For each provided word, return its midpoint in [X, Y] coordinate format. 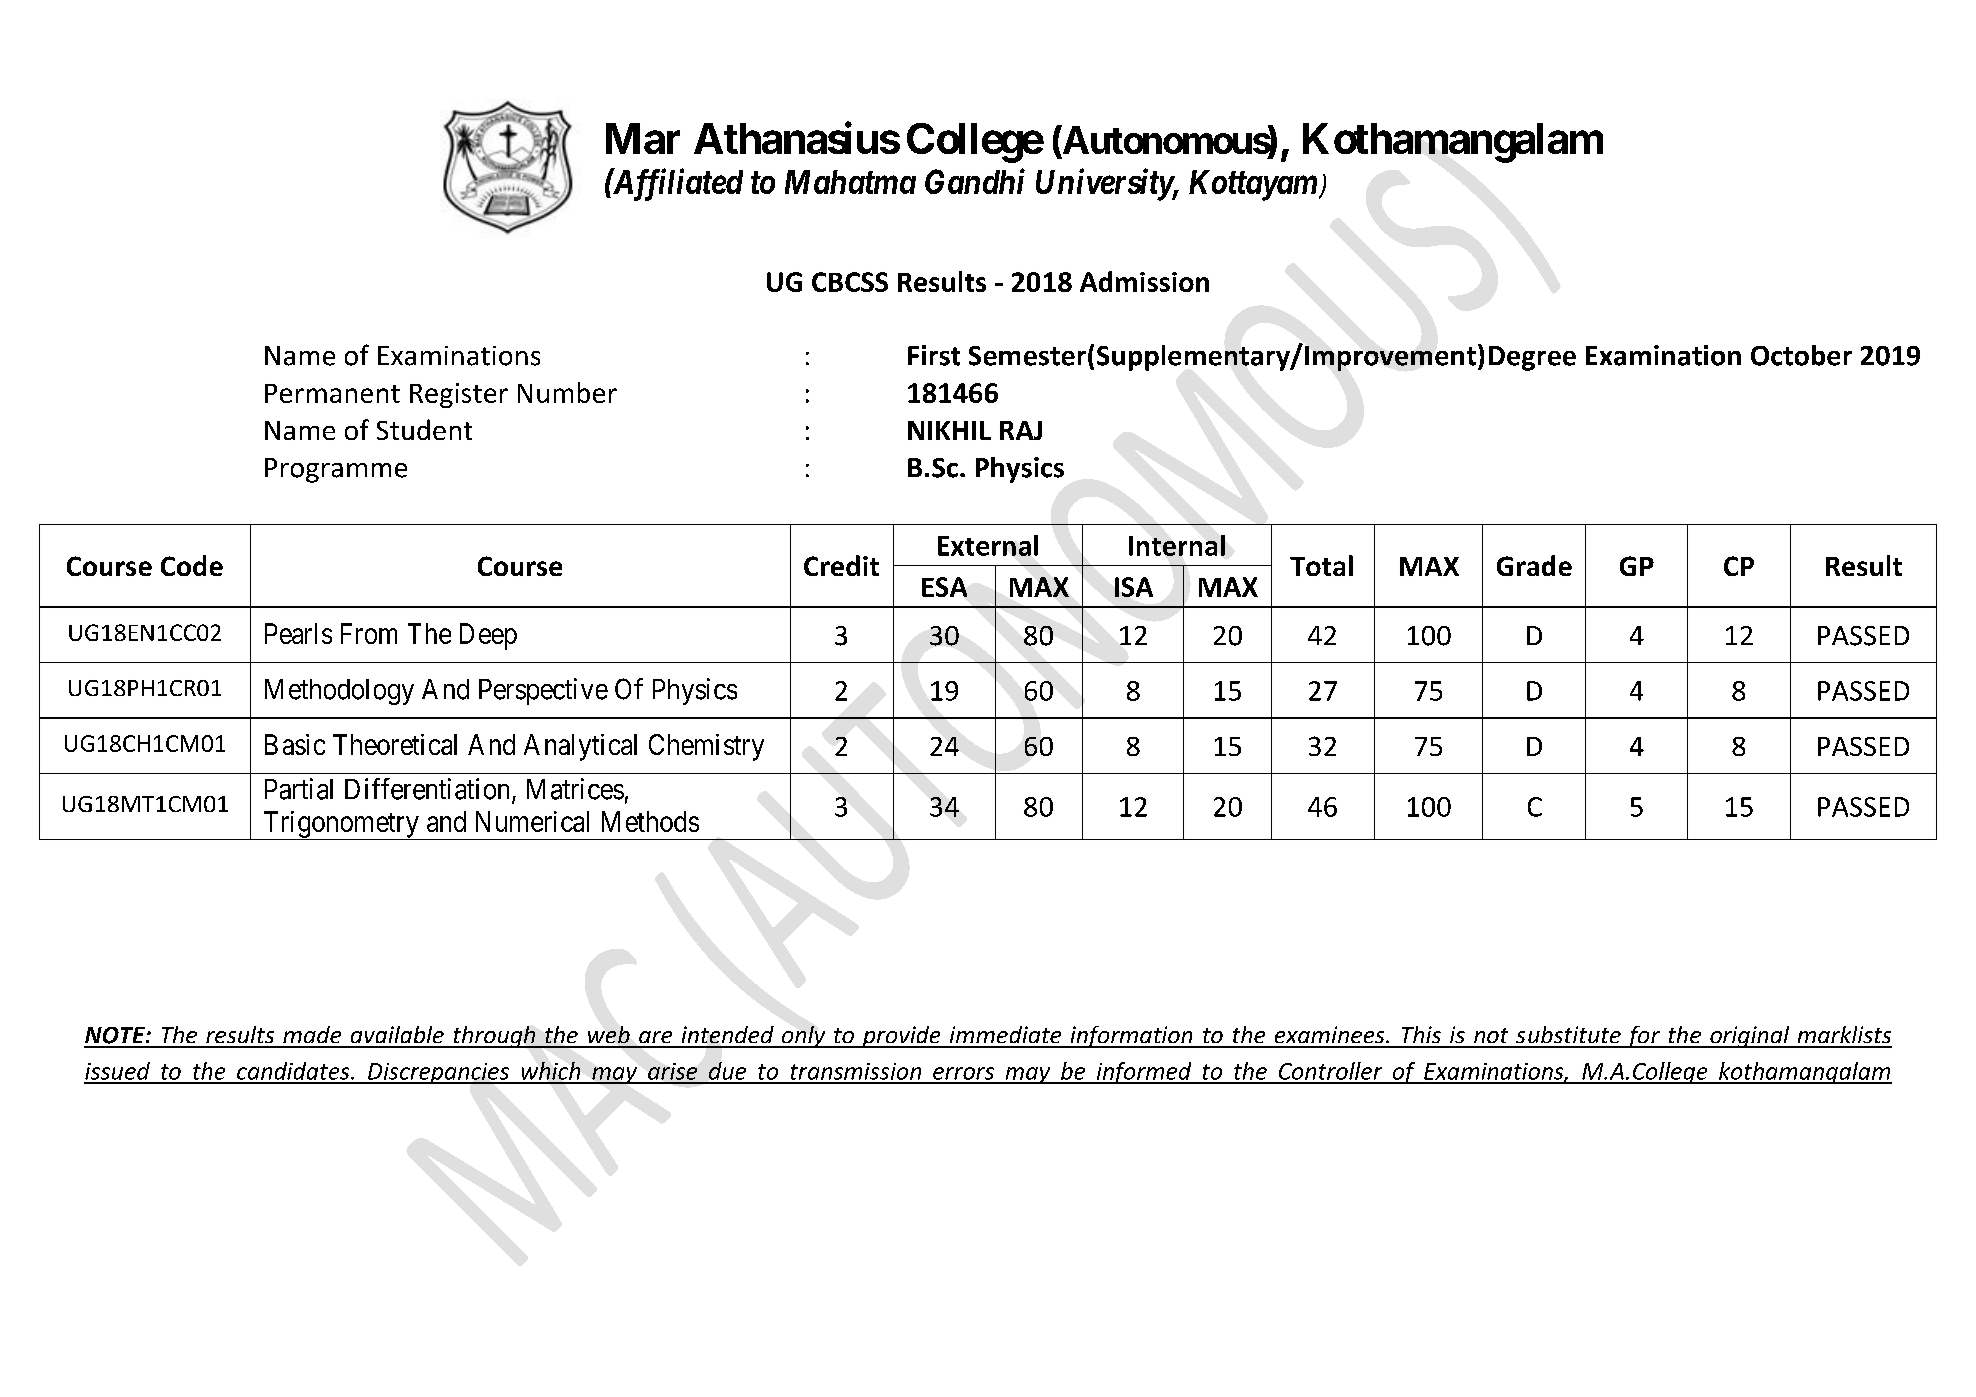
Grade [1534, 565]
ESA [944, 587]
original [1750, 1037]
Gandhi [975, 181]
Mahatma [850, 182]
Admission [1144, 281]
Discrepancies [438, 1073]
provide [901, 1037]
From [369, 633]
